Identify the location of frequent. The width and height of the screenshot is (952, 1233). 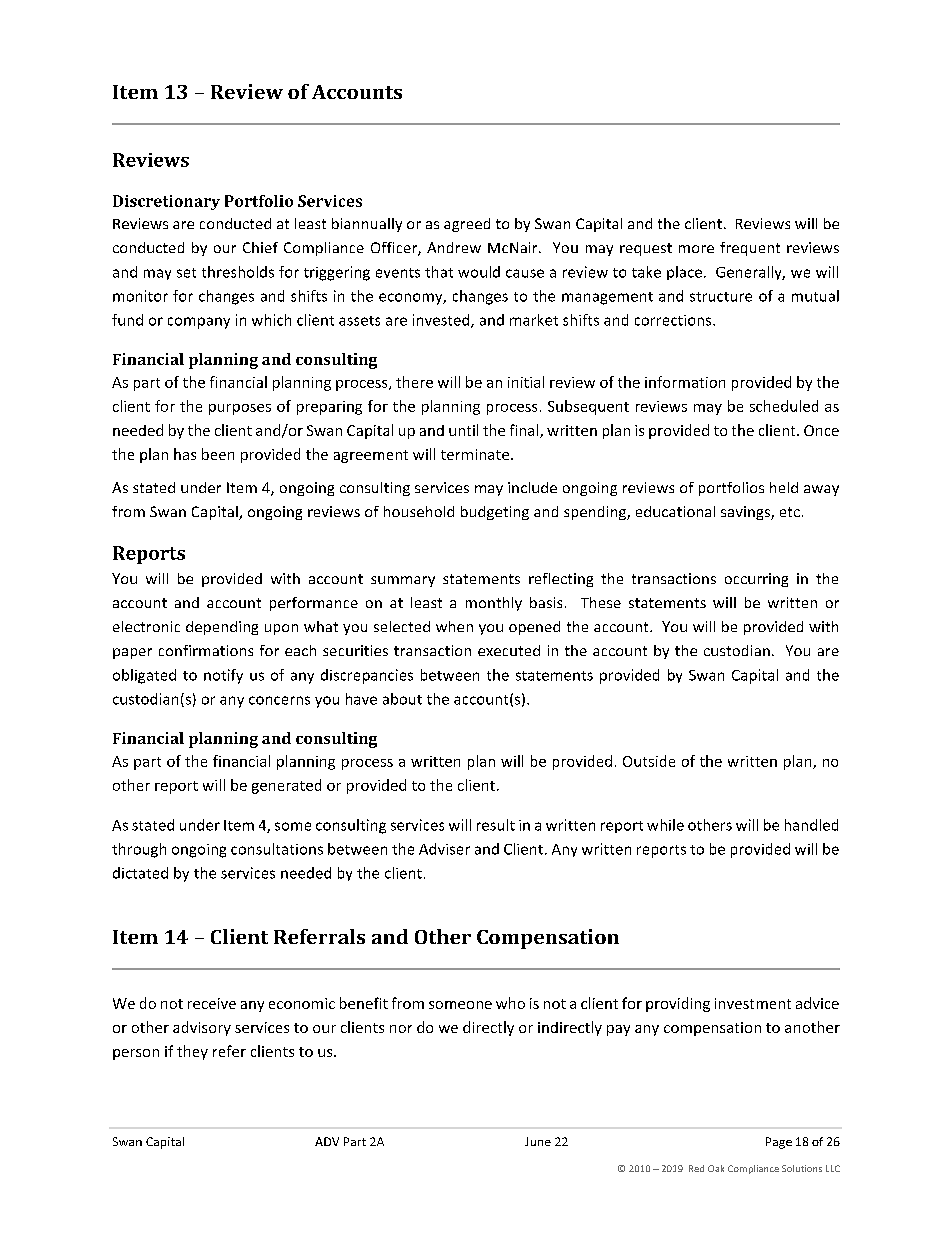
(750, 249).
